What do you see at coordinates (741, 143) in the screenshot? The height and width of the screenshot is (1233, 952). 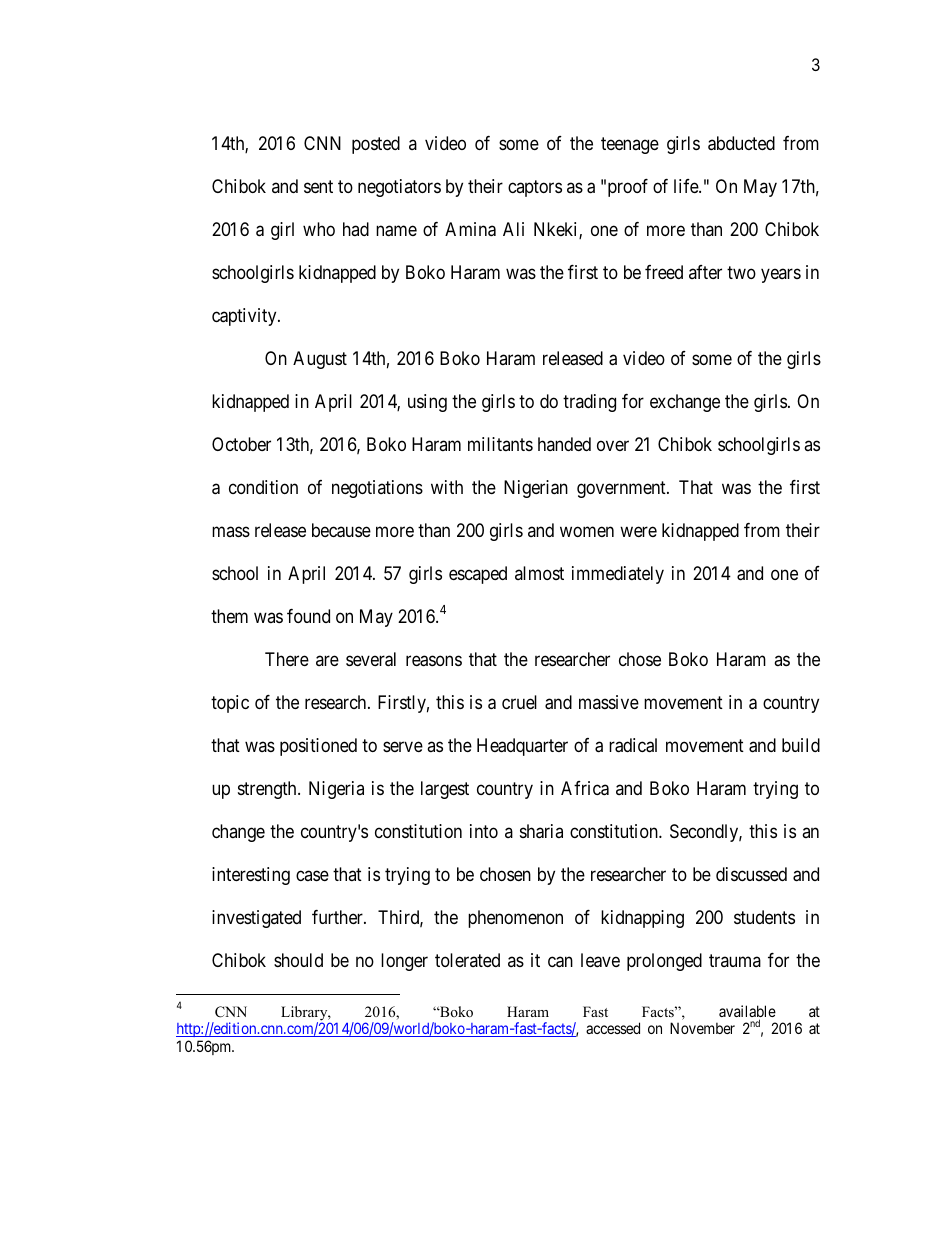 I see `abducted` at bounding box center [741, 143].
